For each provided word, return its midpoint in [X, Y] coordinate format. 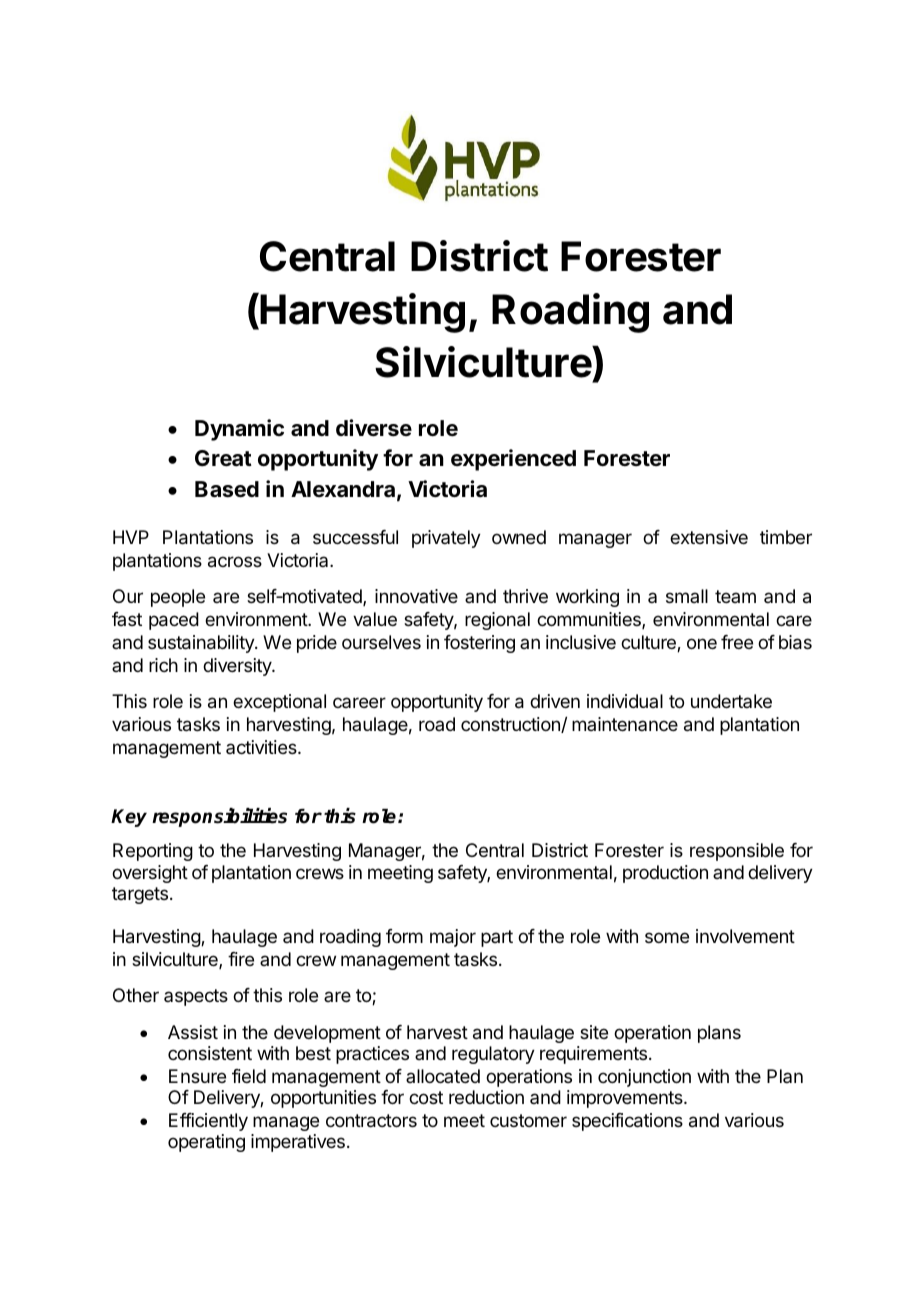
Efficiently [208, 1122]
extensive [709, 537]
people [178, 598]
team [735, 596]
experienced [513, 460]
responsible [737, 852]
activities [262, 747]
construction [511, 725]
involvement [745, 936]
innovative [416, 596]
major [453, 938]
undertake [731, 701]
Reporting [153, 852]
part [497, 938]
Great [223, 458]
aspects [196, 997]
